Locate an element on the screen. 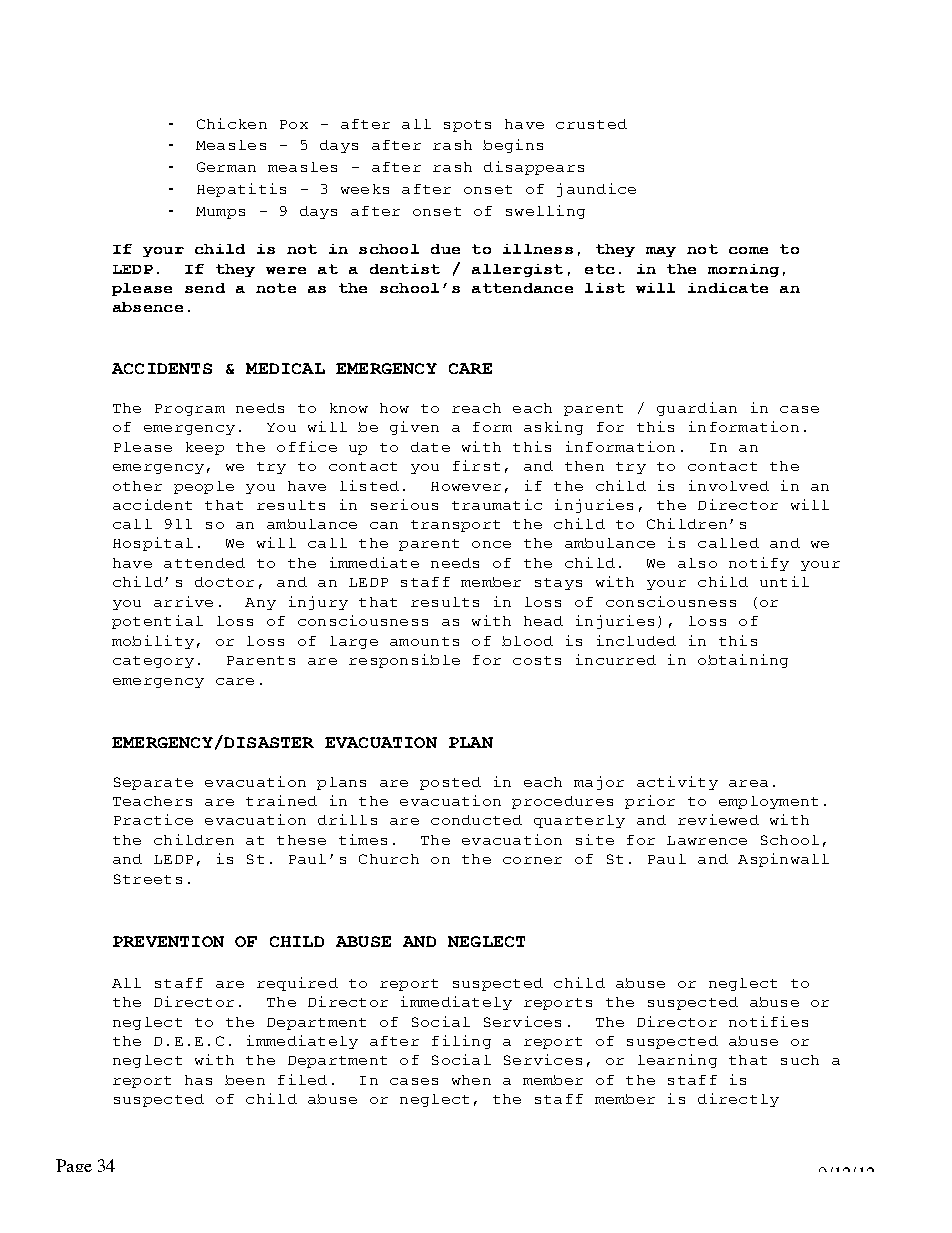 The image size is (952, 1233). also is located at coordinates (697, 563).
